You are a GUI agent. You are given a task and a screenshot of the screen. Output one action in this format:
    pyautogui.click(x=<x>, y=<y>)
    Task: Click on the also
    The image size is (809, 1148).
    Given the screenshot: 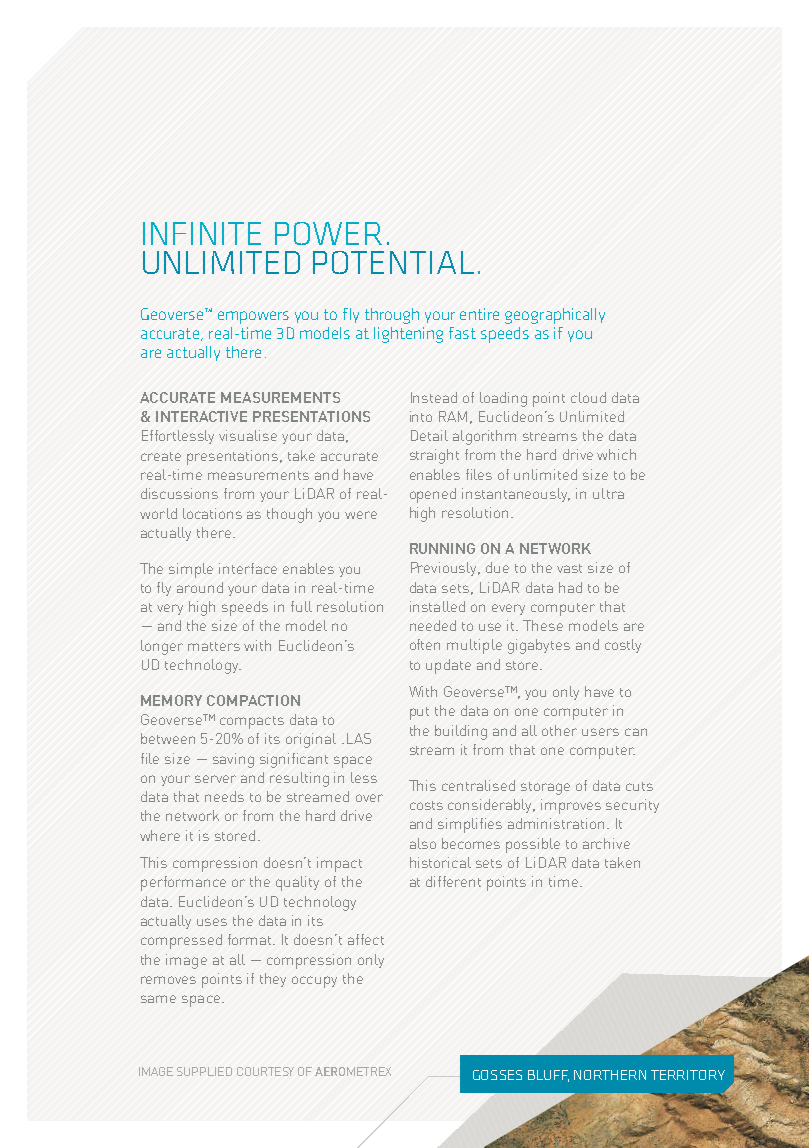 What is the action you would take?
    pyautogui.click(x=423, y=843)
